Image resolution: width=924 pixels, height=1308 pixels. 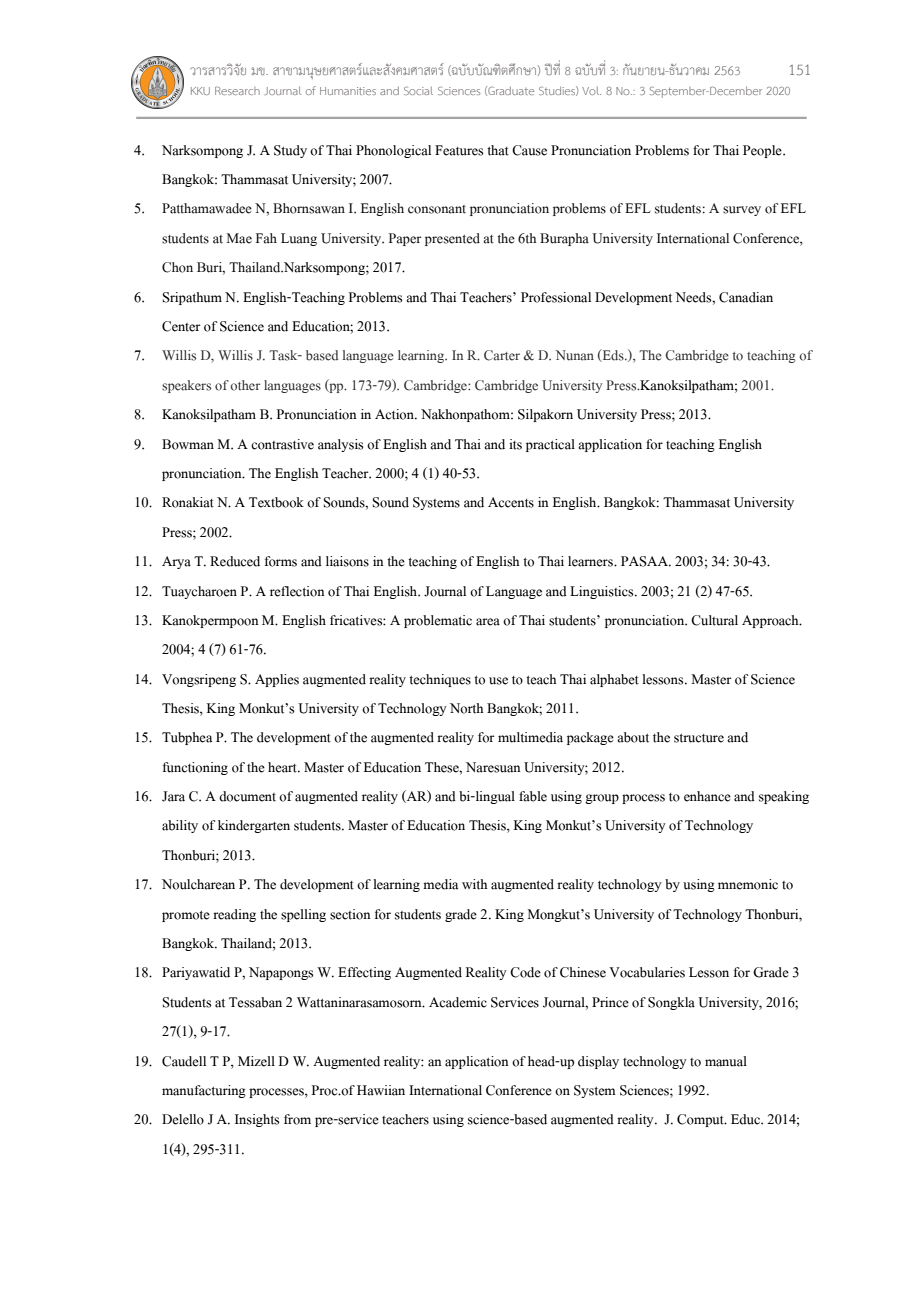 What do you see at coordinates (237, 91) in the screenshot?
I see `Research` at bounding box center [237, 91].
